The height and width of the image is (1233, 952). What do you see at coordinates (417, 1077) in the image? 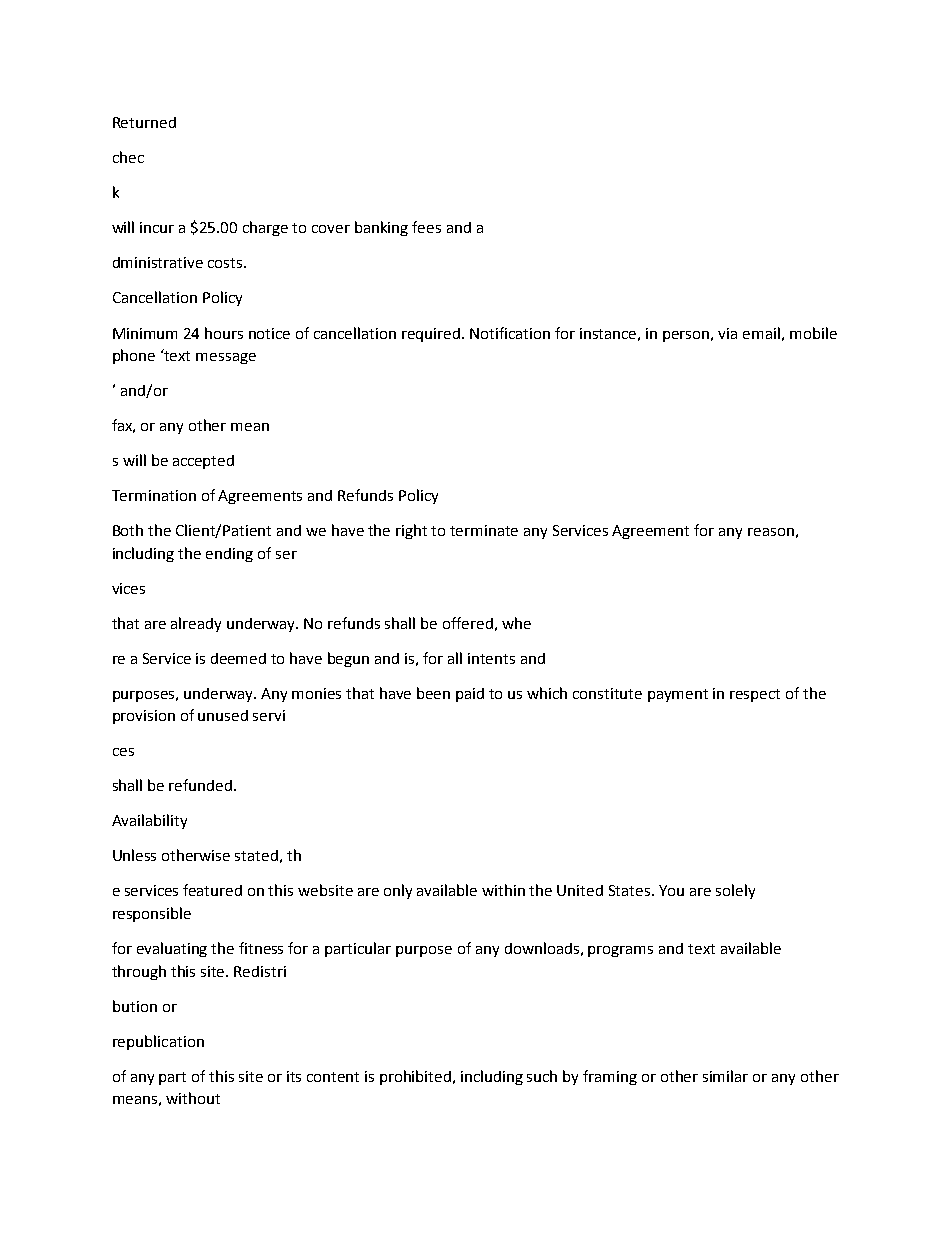
I see `prohibited` at bounding box center [417, 1077].
